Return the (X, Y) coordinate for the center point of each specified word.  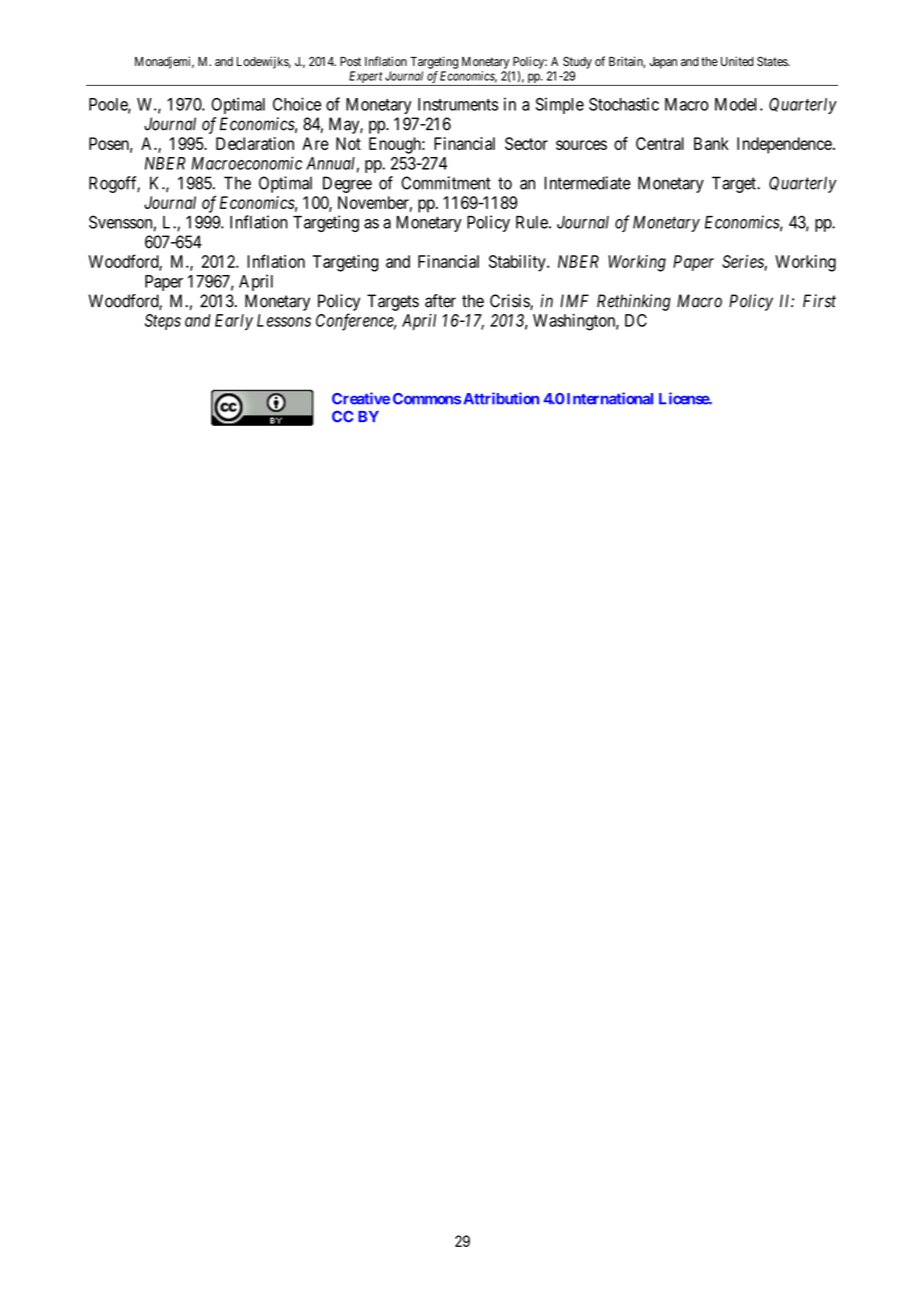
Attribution (501, 398)
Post (350, 61)
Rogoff (114, 184)
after (440, 301)
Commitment (446, 183)
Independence (784, 145)
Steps (163, 322)
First (819, 301)
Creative (361, 398)
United (737, 61)
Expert (365, 78)
